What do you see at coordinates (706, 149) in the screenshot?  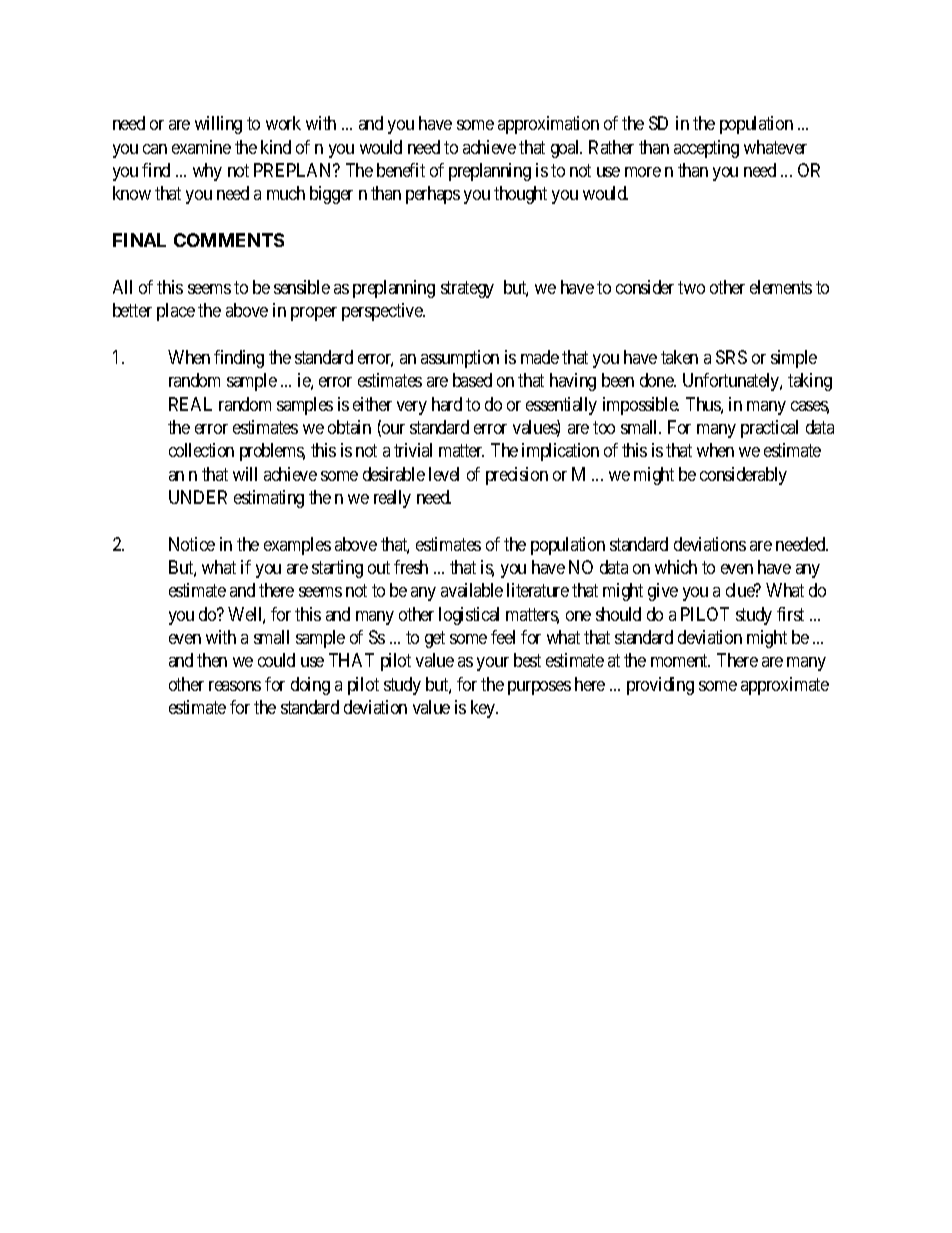 I see `accepting` at bounding box center [706, 149].
